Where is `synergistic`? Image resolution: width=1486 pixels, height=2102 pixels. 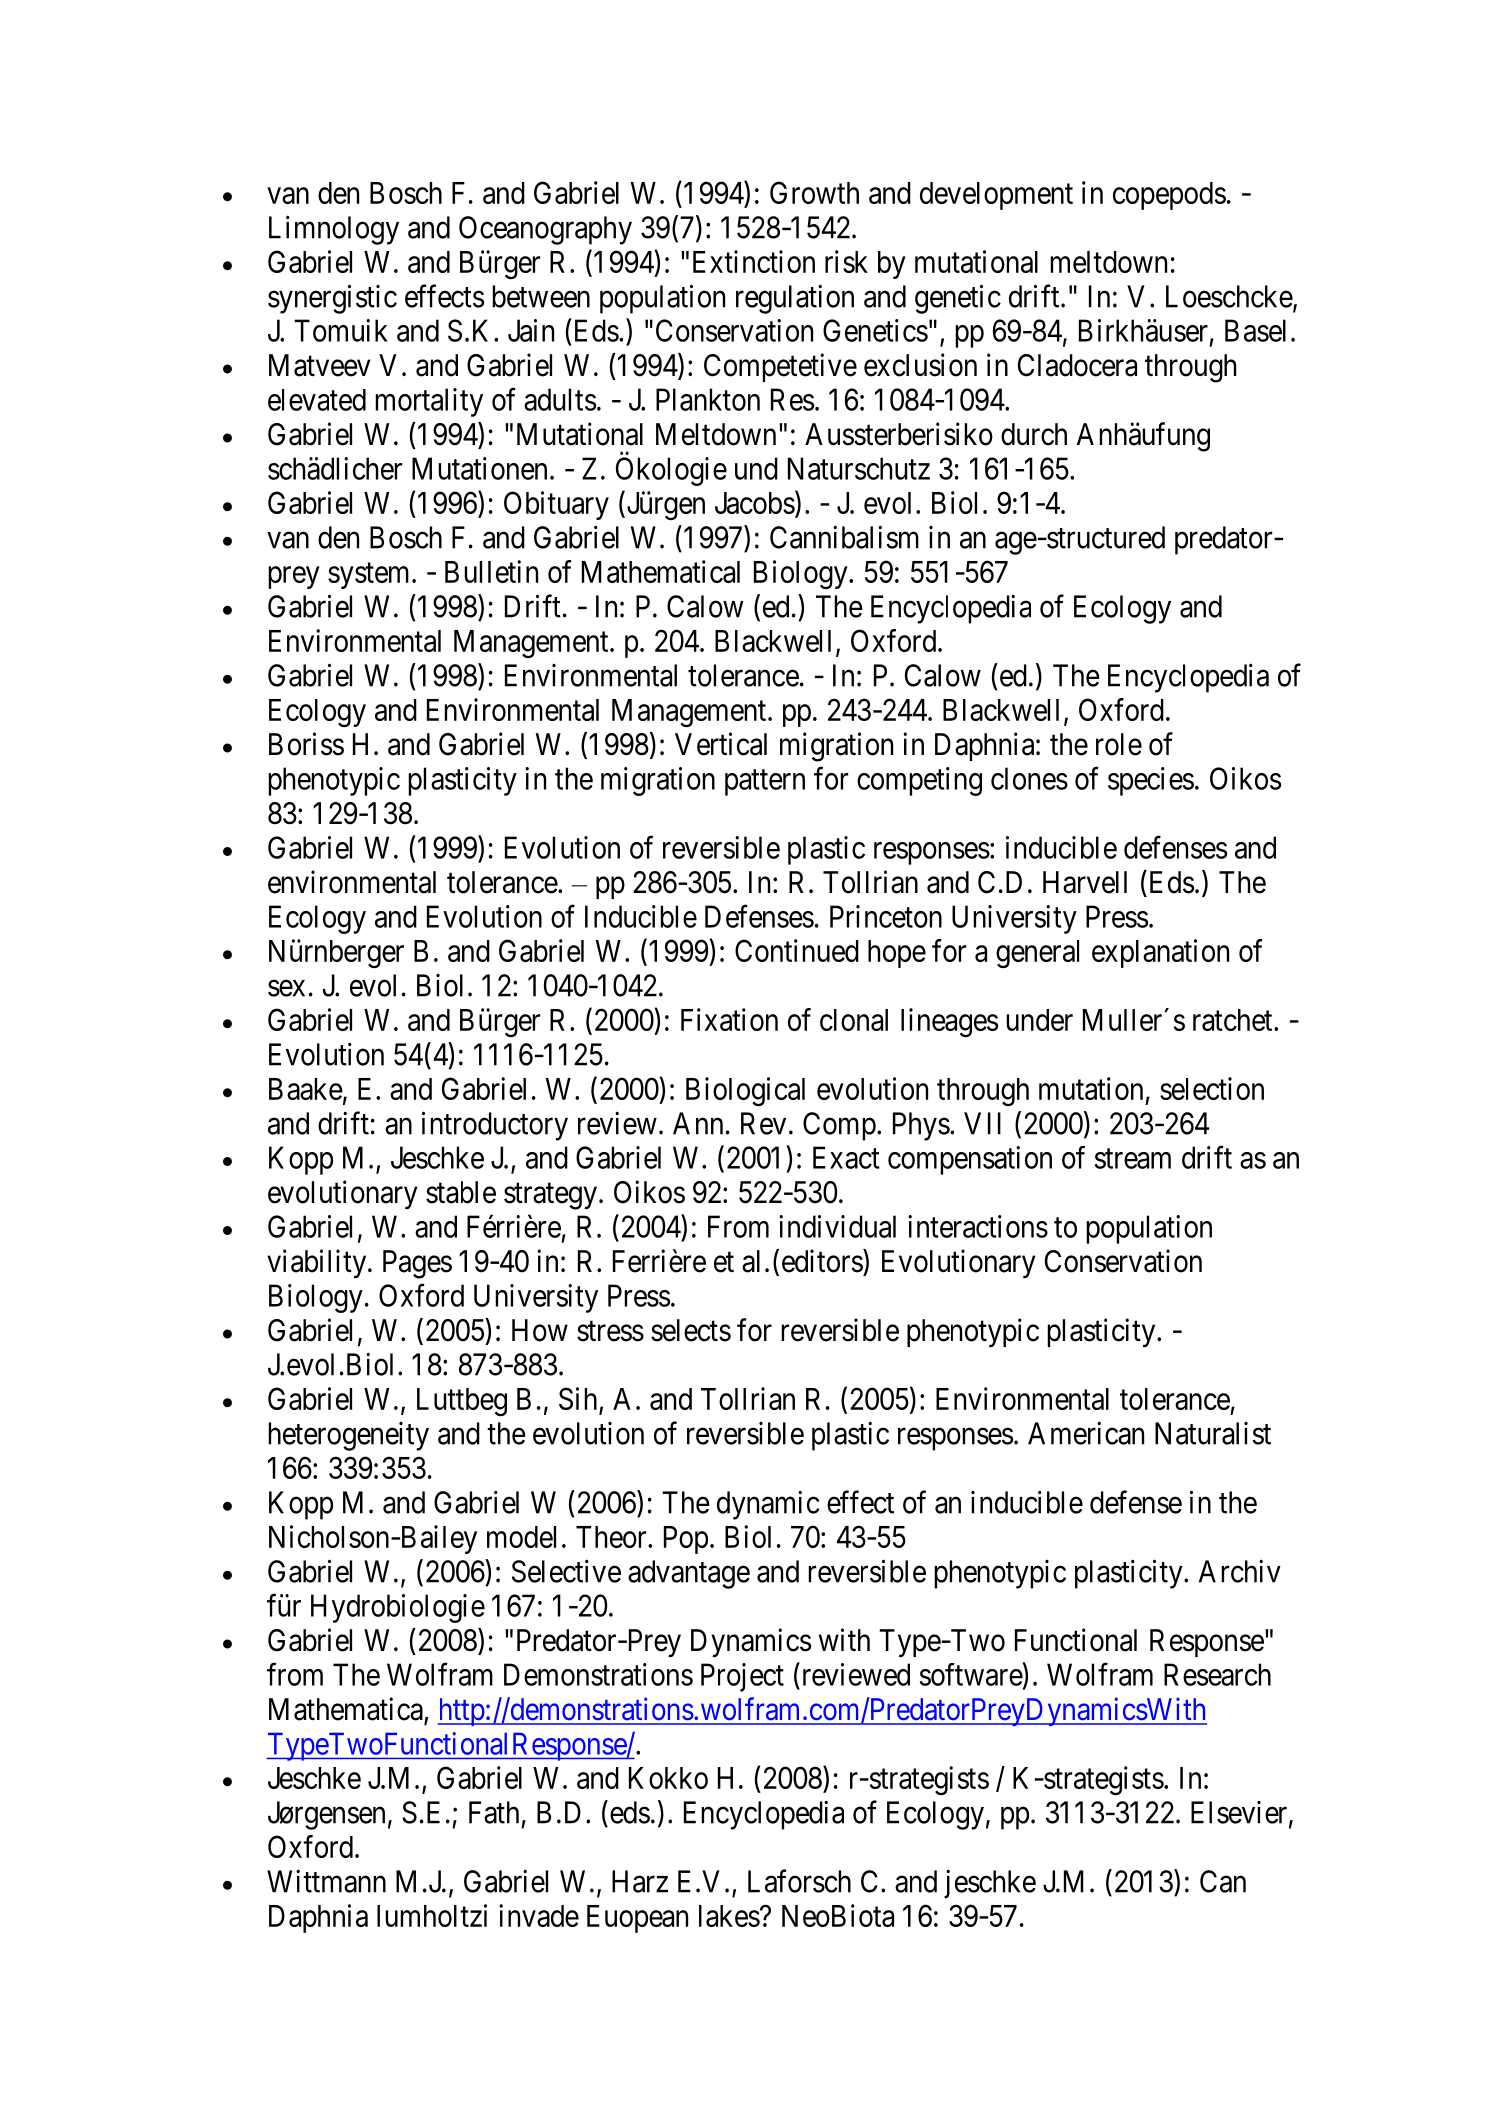 synergistic is located at coordinates (332, 299).
